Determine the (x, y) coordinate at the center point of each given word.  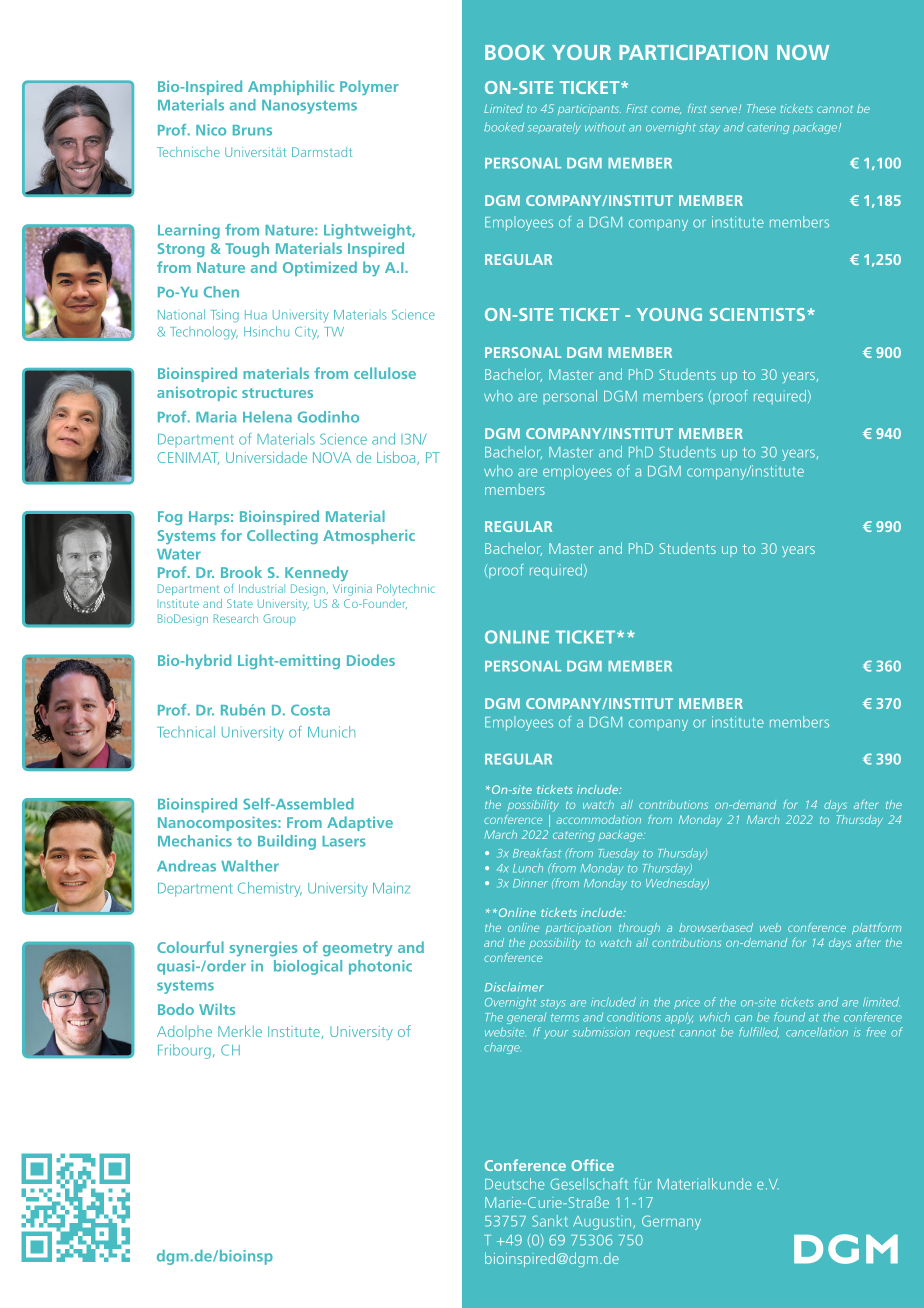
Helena (267, 417)
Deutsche (514, 1184)
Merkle (240, 1031)
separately (554, 128)
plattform (876, 929)
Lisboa (397, 458)
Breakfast (537, 853)
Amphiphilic (291, 87)
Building (287, 842)
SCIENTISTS (757, 314)
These (761, 108)
